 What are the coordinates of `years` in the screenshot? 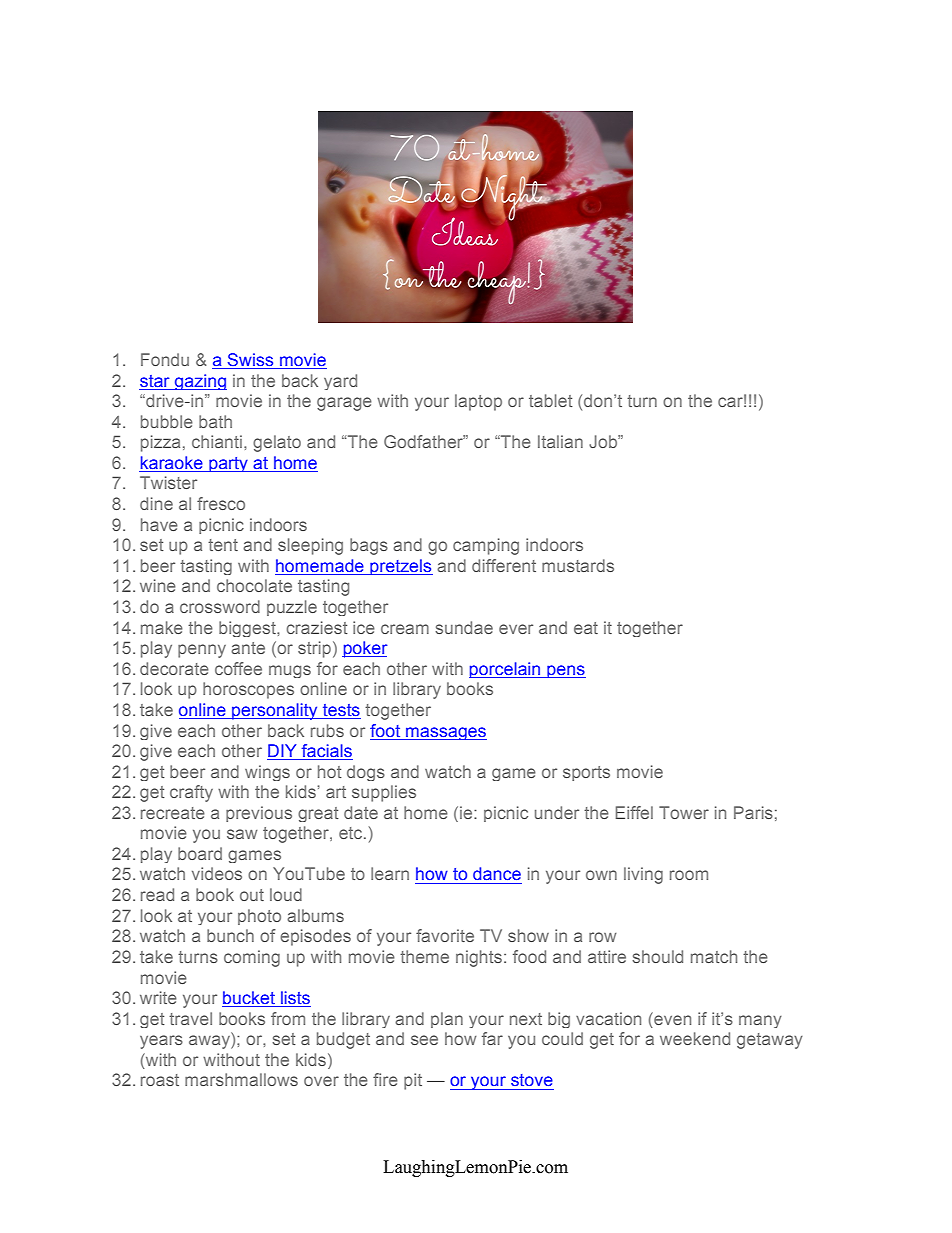 It's located at (161, 1042).
